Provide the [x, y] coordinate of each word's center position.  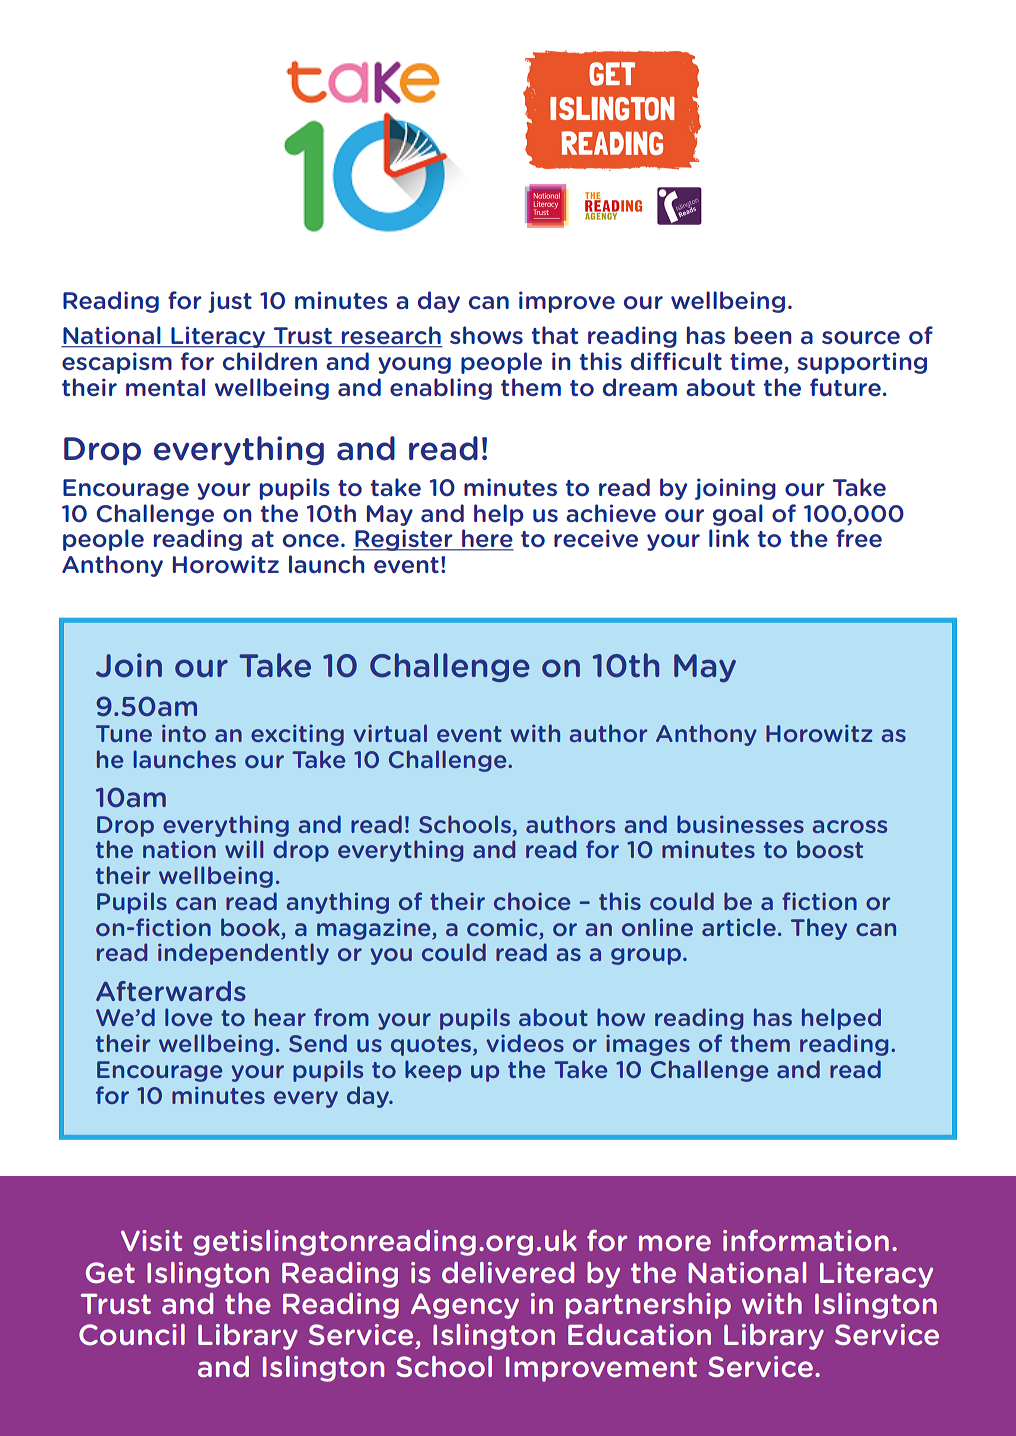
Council [132, 1335]
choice [532, 901]
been [763, 335]
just [230, 302]
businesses [740, 824]
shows [486, 335]
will [244, 849]
